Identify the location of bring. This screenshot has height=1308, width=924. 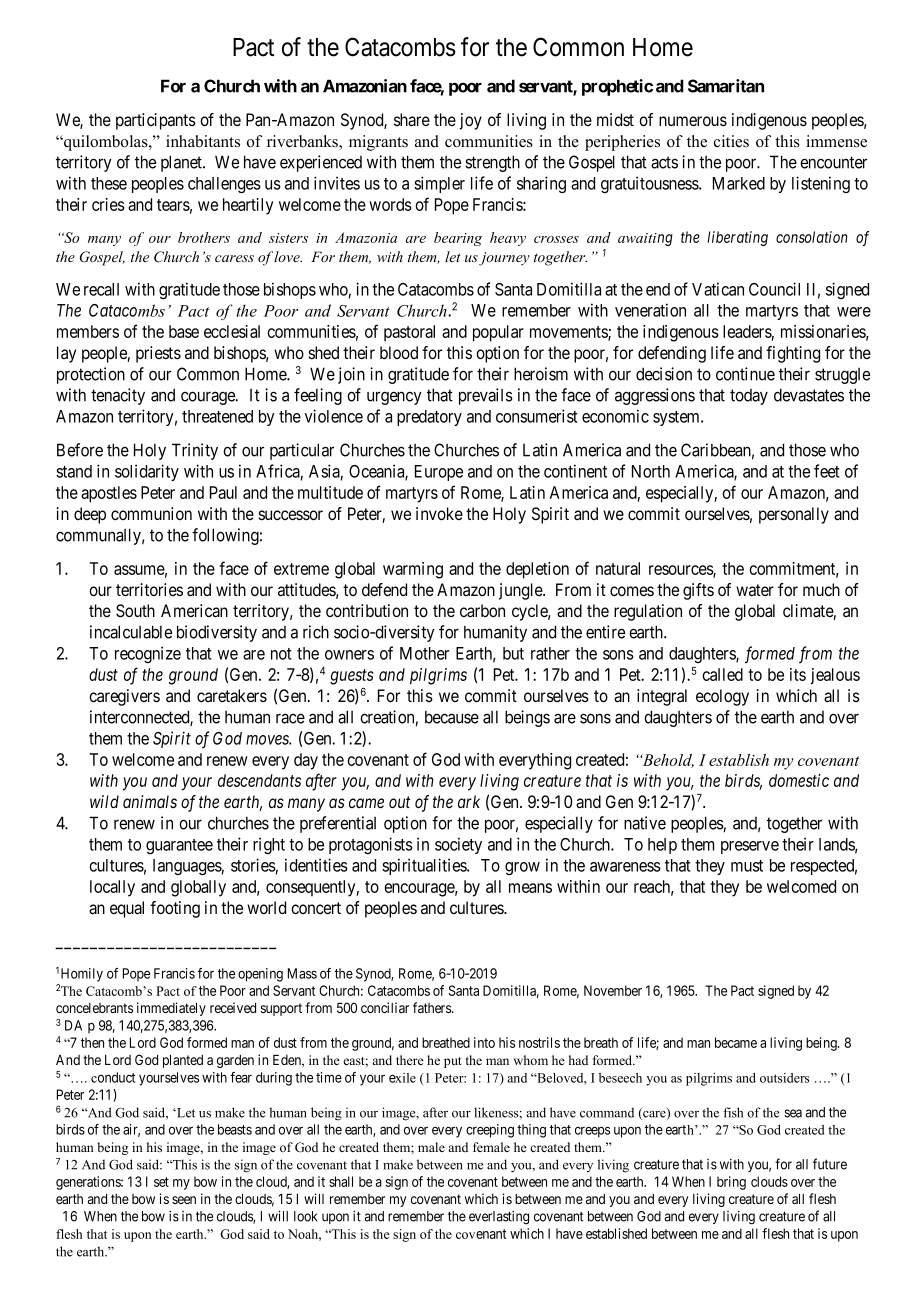
(731, 1183).
